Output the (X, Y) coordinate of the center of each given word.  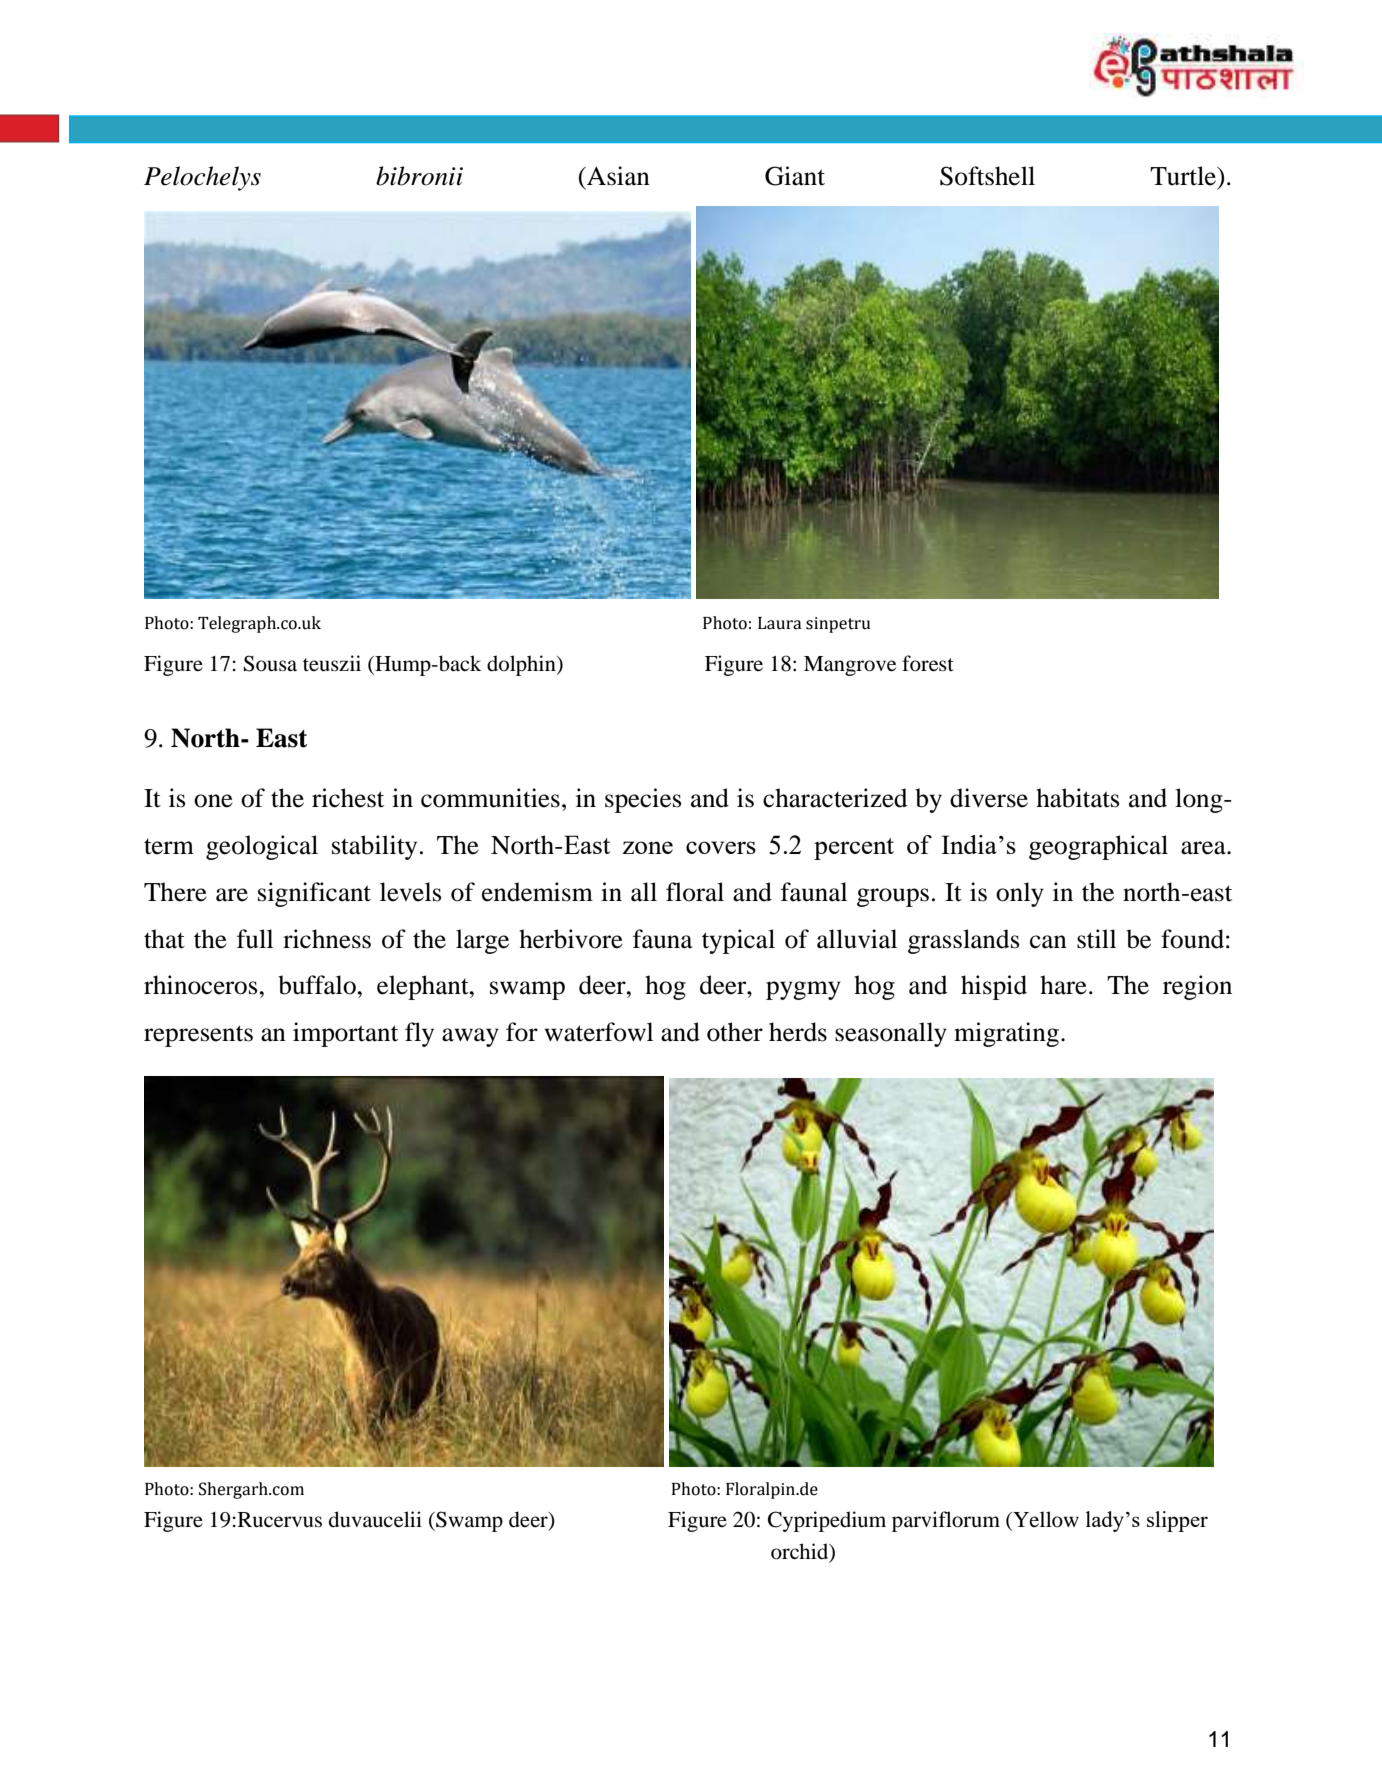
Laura (780, 623)
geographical (1098, 847)
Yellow (1045, 1519)
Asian (617, 176)
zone (648, 847)
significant (314, 894)
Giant (795, 176)
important (345, 1034)
